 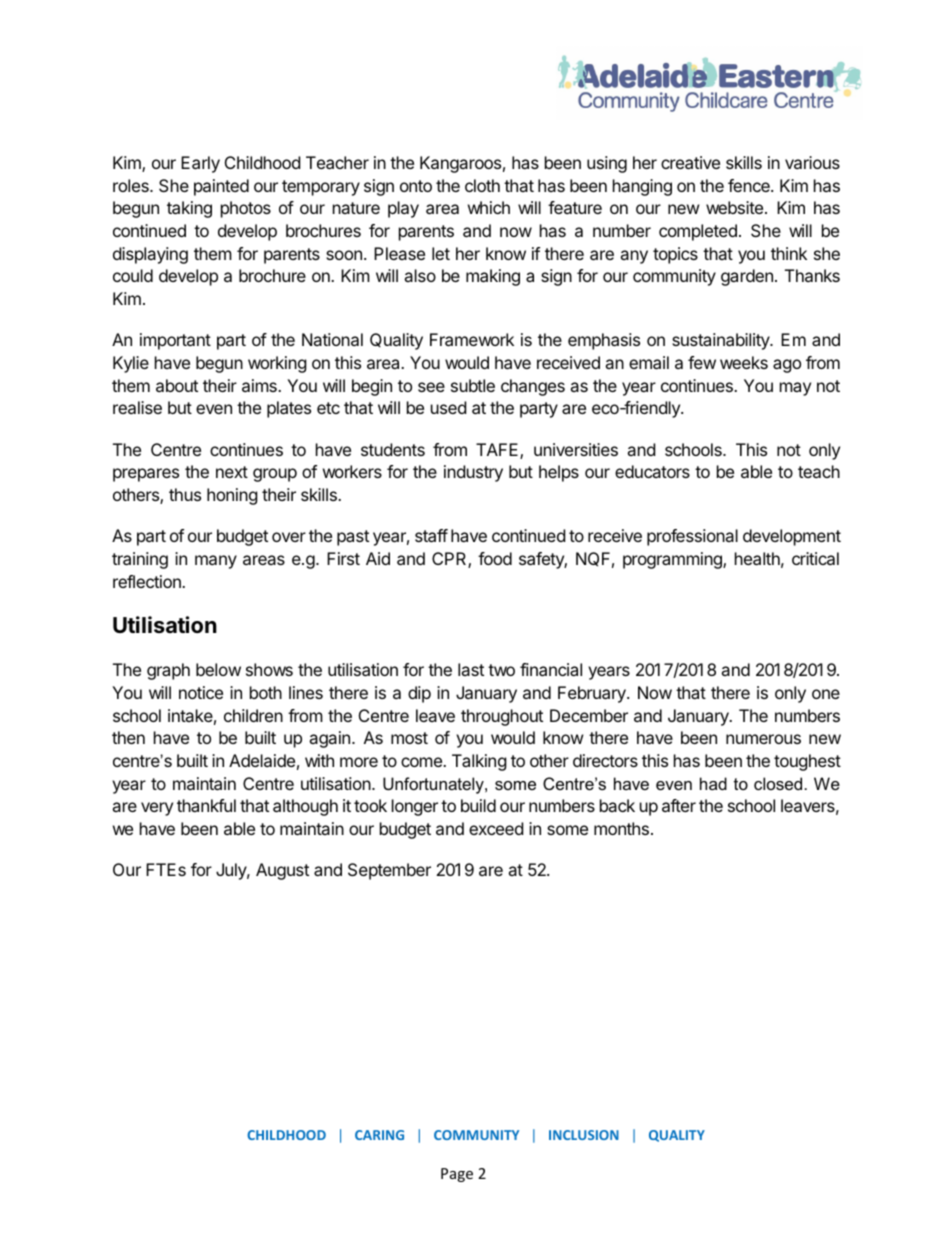 What do you see at coordinates (471, 669) in the page?
I see `last` at bounding box center [471, 669].
